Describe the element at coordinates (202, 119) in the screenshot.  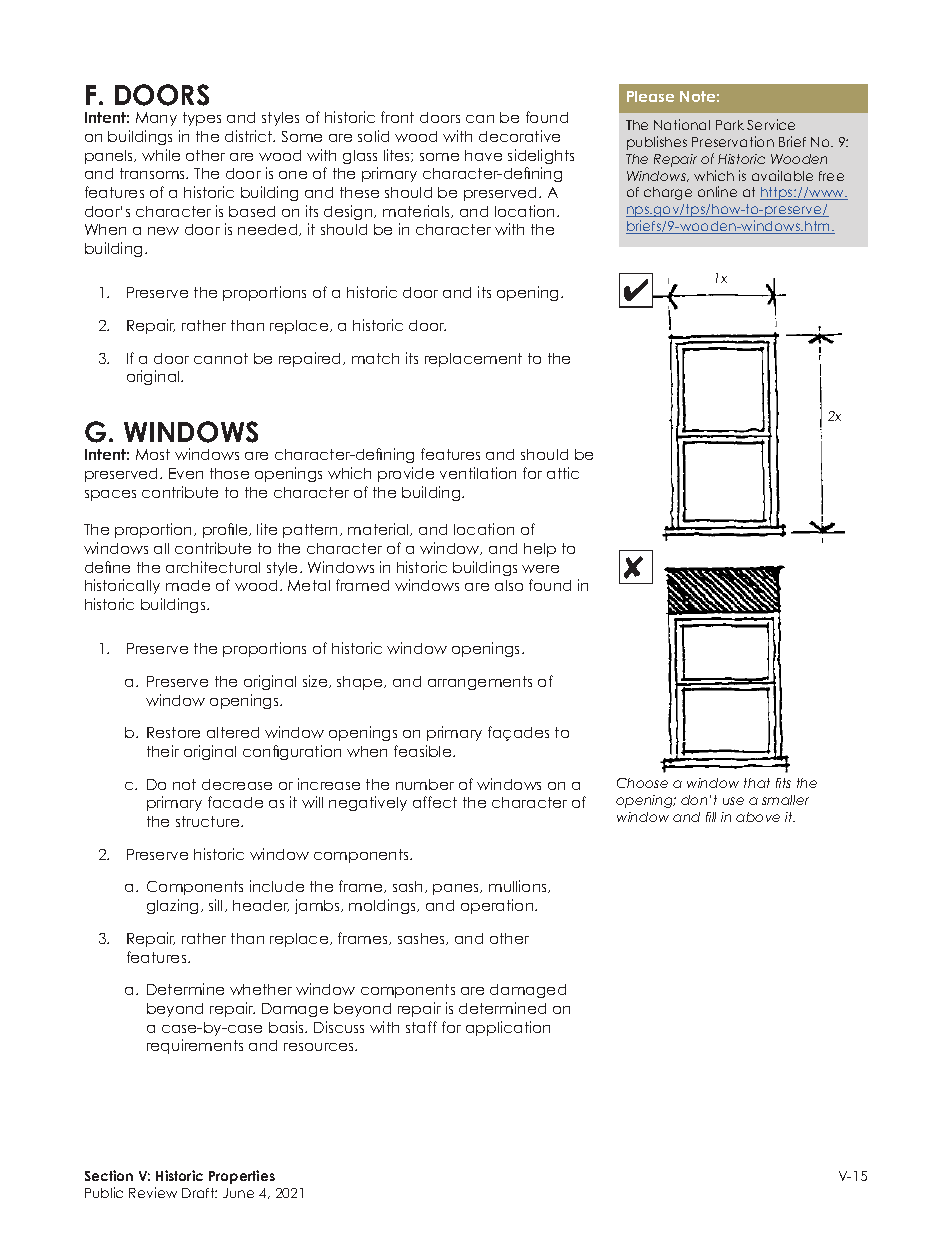
I see `types` at that location.
